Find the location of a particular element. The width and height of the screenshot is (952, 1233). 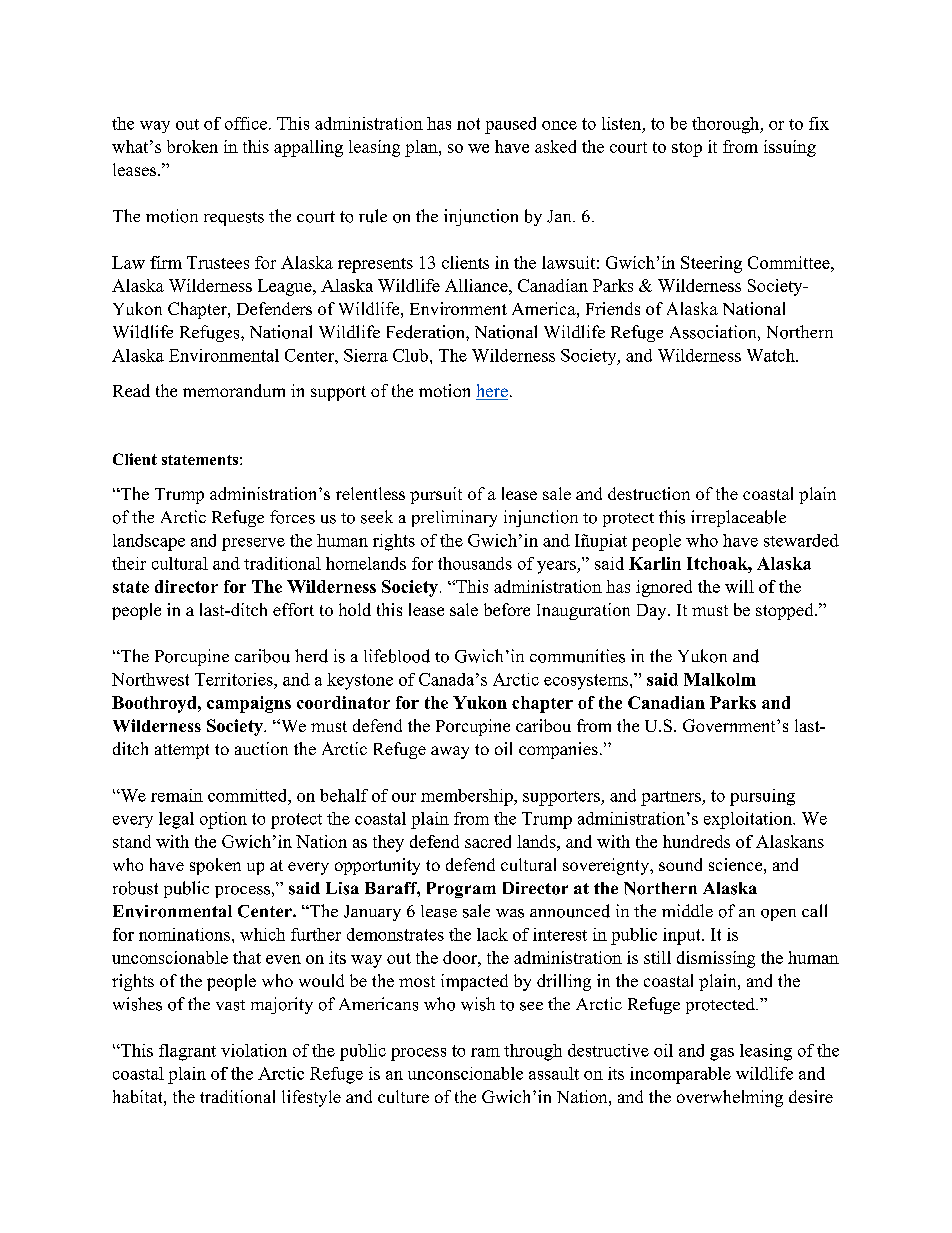

not is located at coordinates (468, 124).
